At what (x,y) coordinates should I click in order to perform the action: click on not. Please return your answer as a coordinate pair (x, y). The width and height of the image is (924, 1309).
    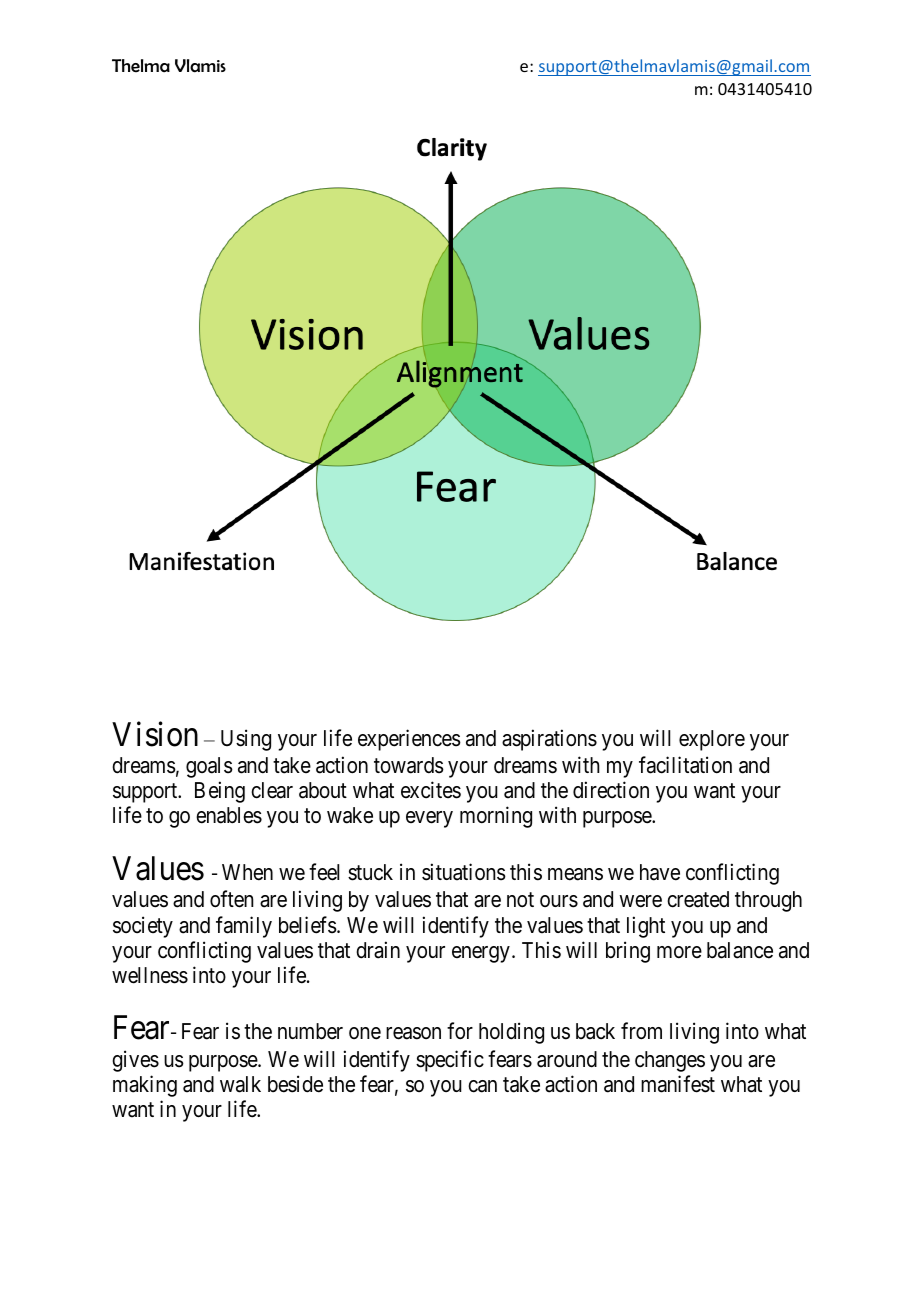
    Looking at the image, I should click on (520, 900).
